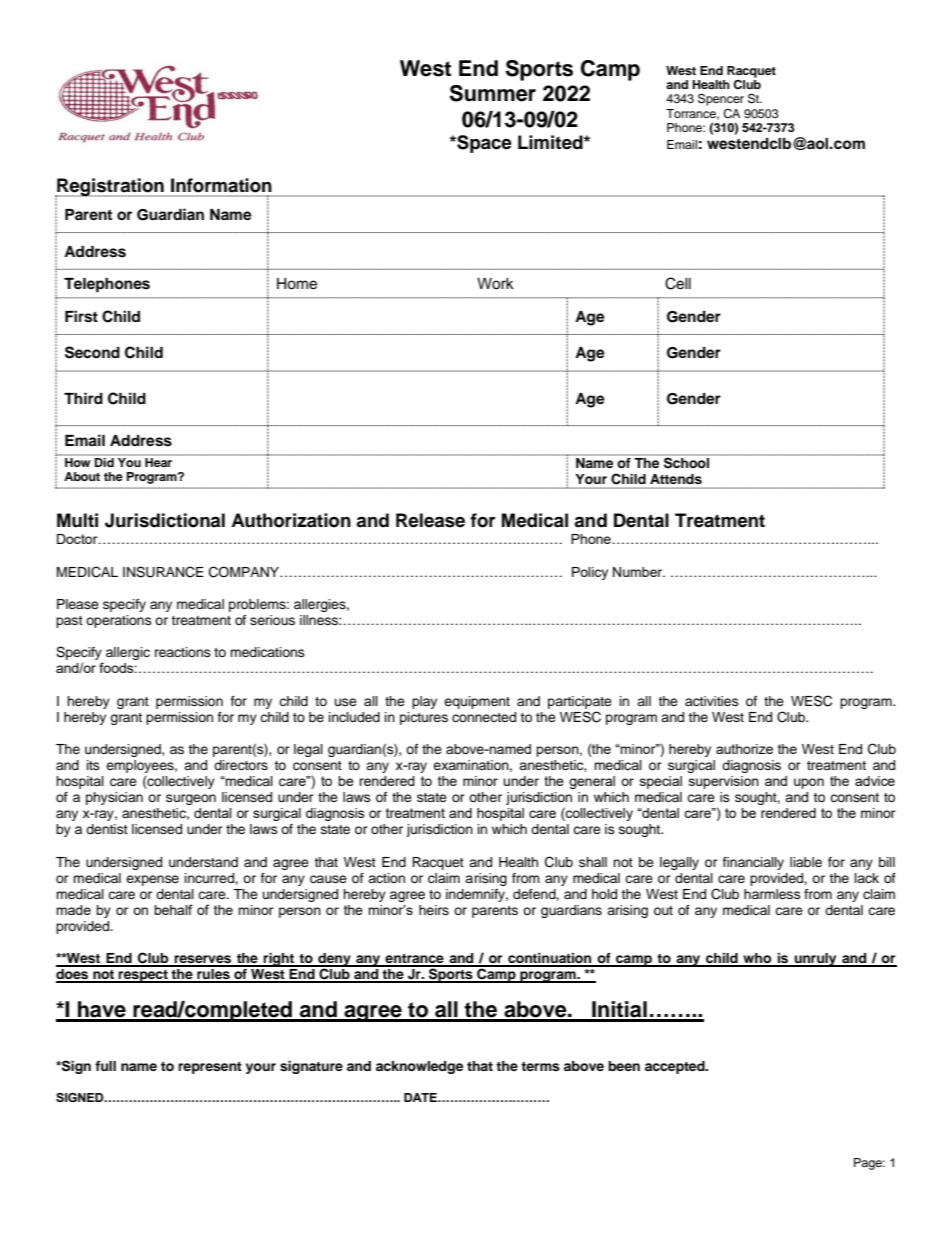 This screenshot has width=952, height=1233. Describe the element at coordinates (483, 144) in the screenshot. I see `Space` at that location.
